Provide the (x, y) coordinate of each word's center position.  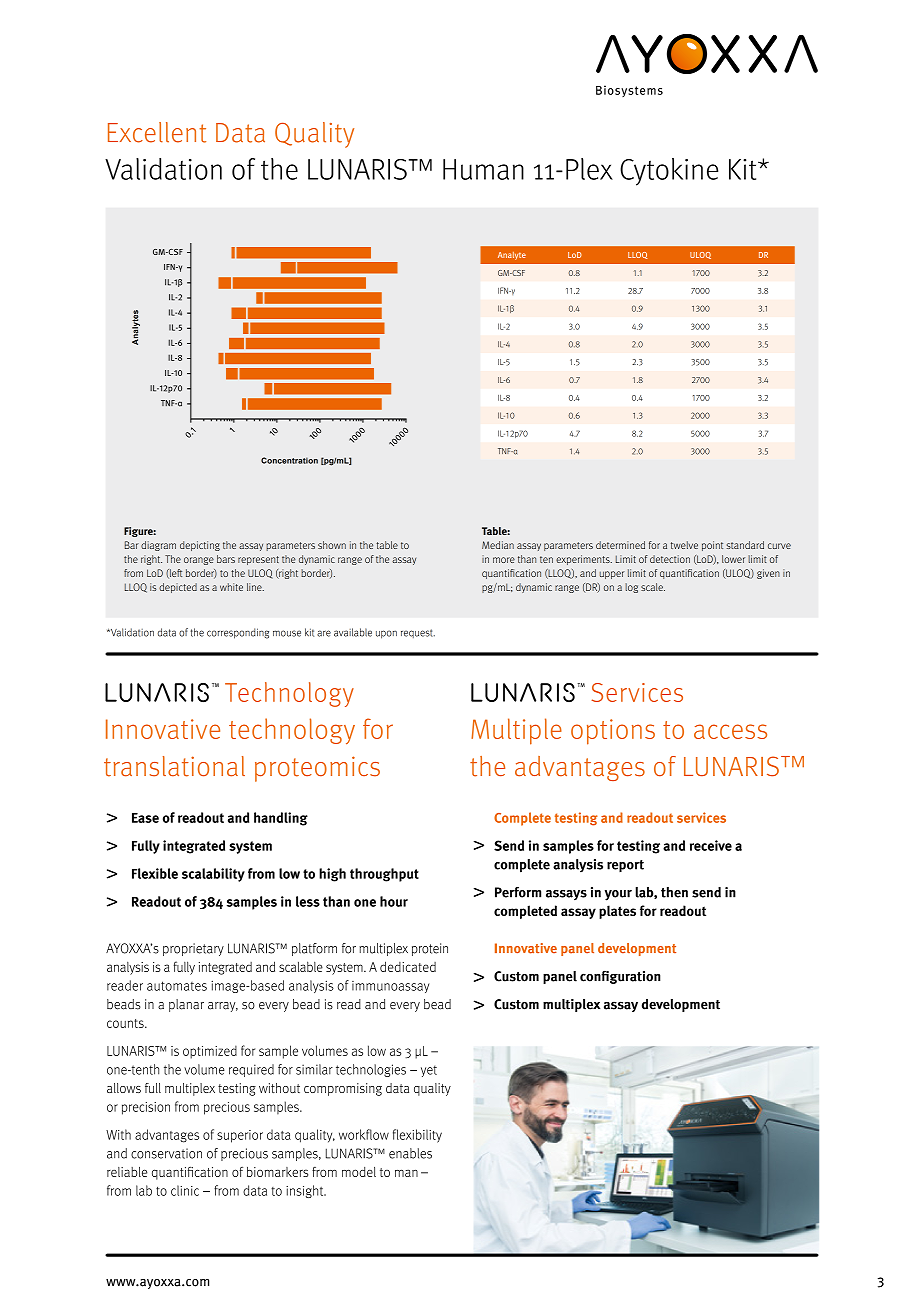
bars (226, 559)
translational (174, 766)
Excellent (157, 132)
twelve (684, 545)
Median (498, 545)
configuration (620, 977)
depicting (200, 546)
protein (430, 949)
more (504, 560)
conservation (166, 1153)
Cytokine (669, 172)
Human (483, 169)
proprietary (193, 949)
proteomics (317, 769)
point (712, 546)
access (730, 731)
